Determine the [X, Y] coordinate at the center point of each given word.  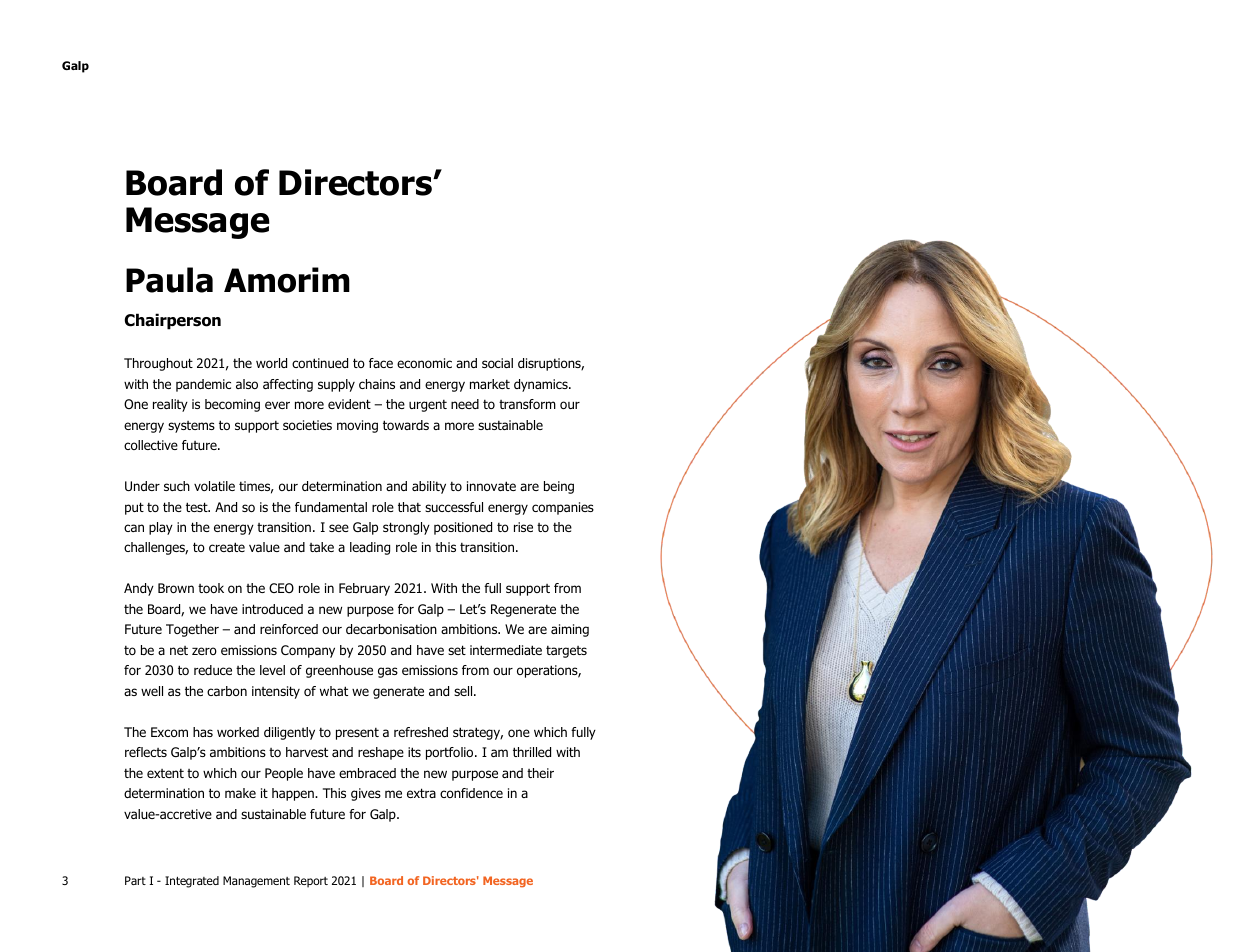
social [497, 363]
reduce [213, 670]
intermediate [506, 650]
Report [311, 882]
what [334, 691]
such [177, 486]
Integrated [192, 882]
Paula [169, 280]
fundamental [331, 507]
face [381, 363]
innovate [491, 486]
